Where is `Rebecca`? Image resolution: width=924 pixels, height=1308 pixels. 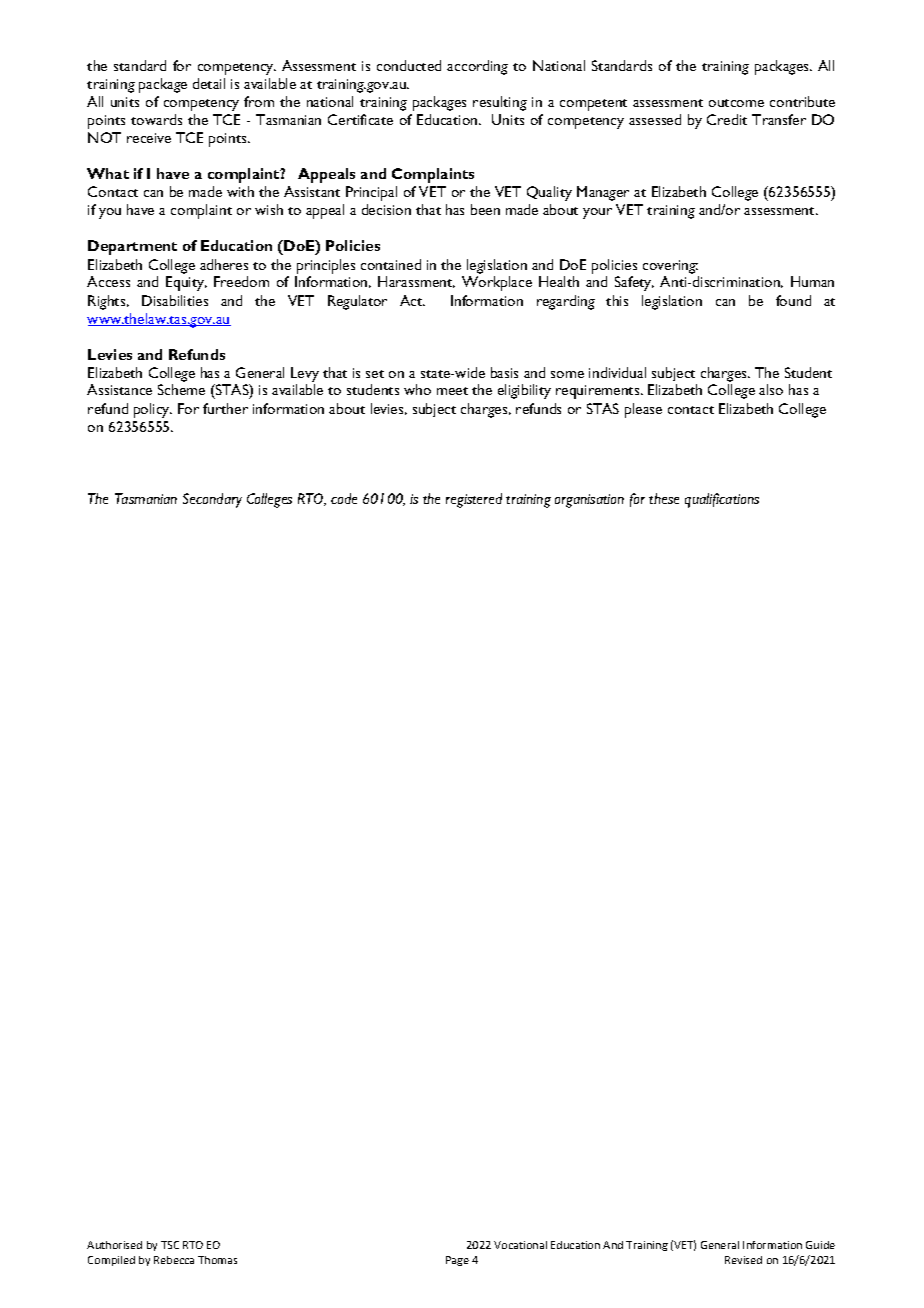 Rebecca is located at coordinates (174, 1260).
